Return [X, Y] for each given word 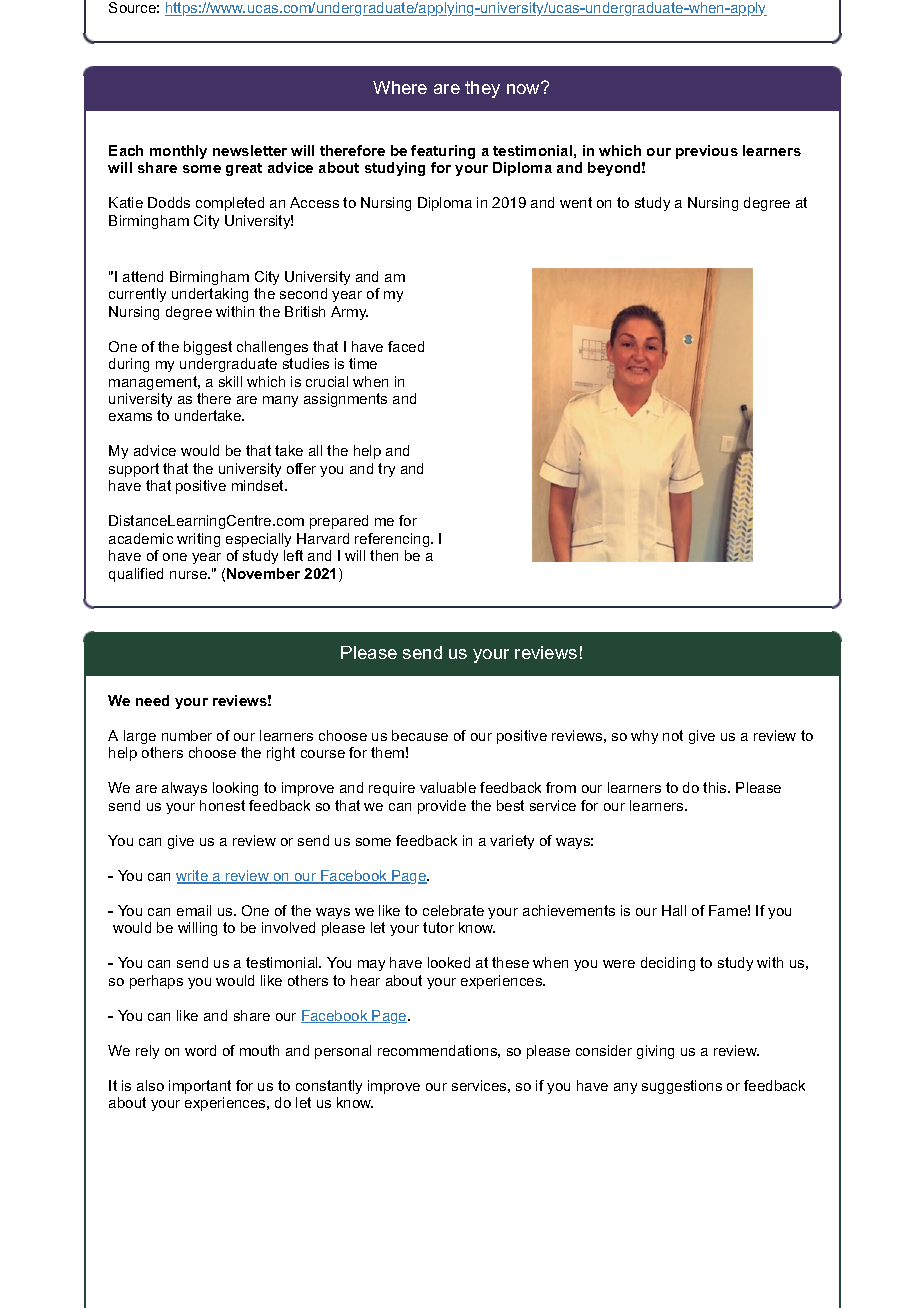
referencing [393, 540]
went [576, 202]
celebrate [453, 910]
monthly [178, 152]
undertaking [210, 295]
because [420, 735]
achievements [569, 910]
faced [406, 346]
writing [198, 540]
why [644, 737]
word [200, 1050]
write [193, 877]
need [152, 700]
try [386, 470]
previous [707, 152]
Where [400, 87]
